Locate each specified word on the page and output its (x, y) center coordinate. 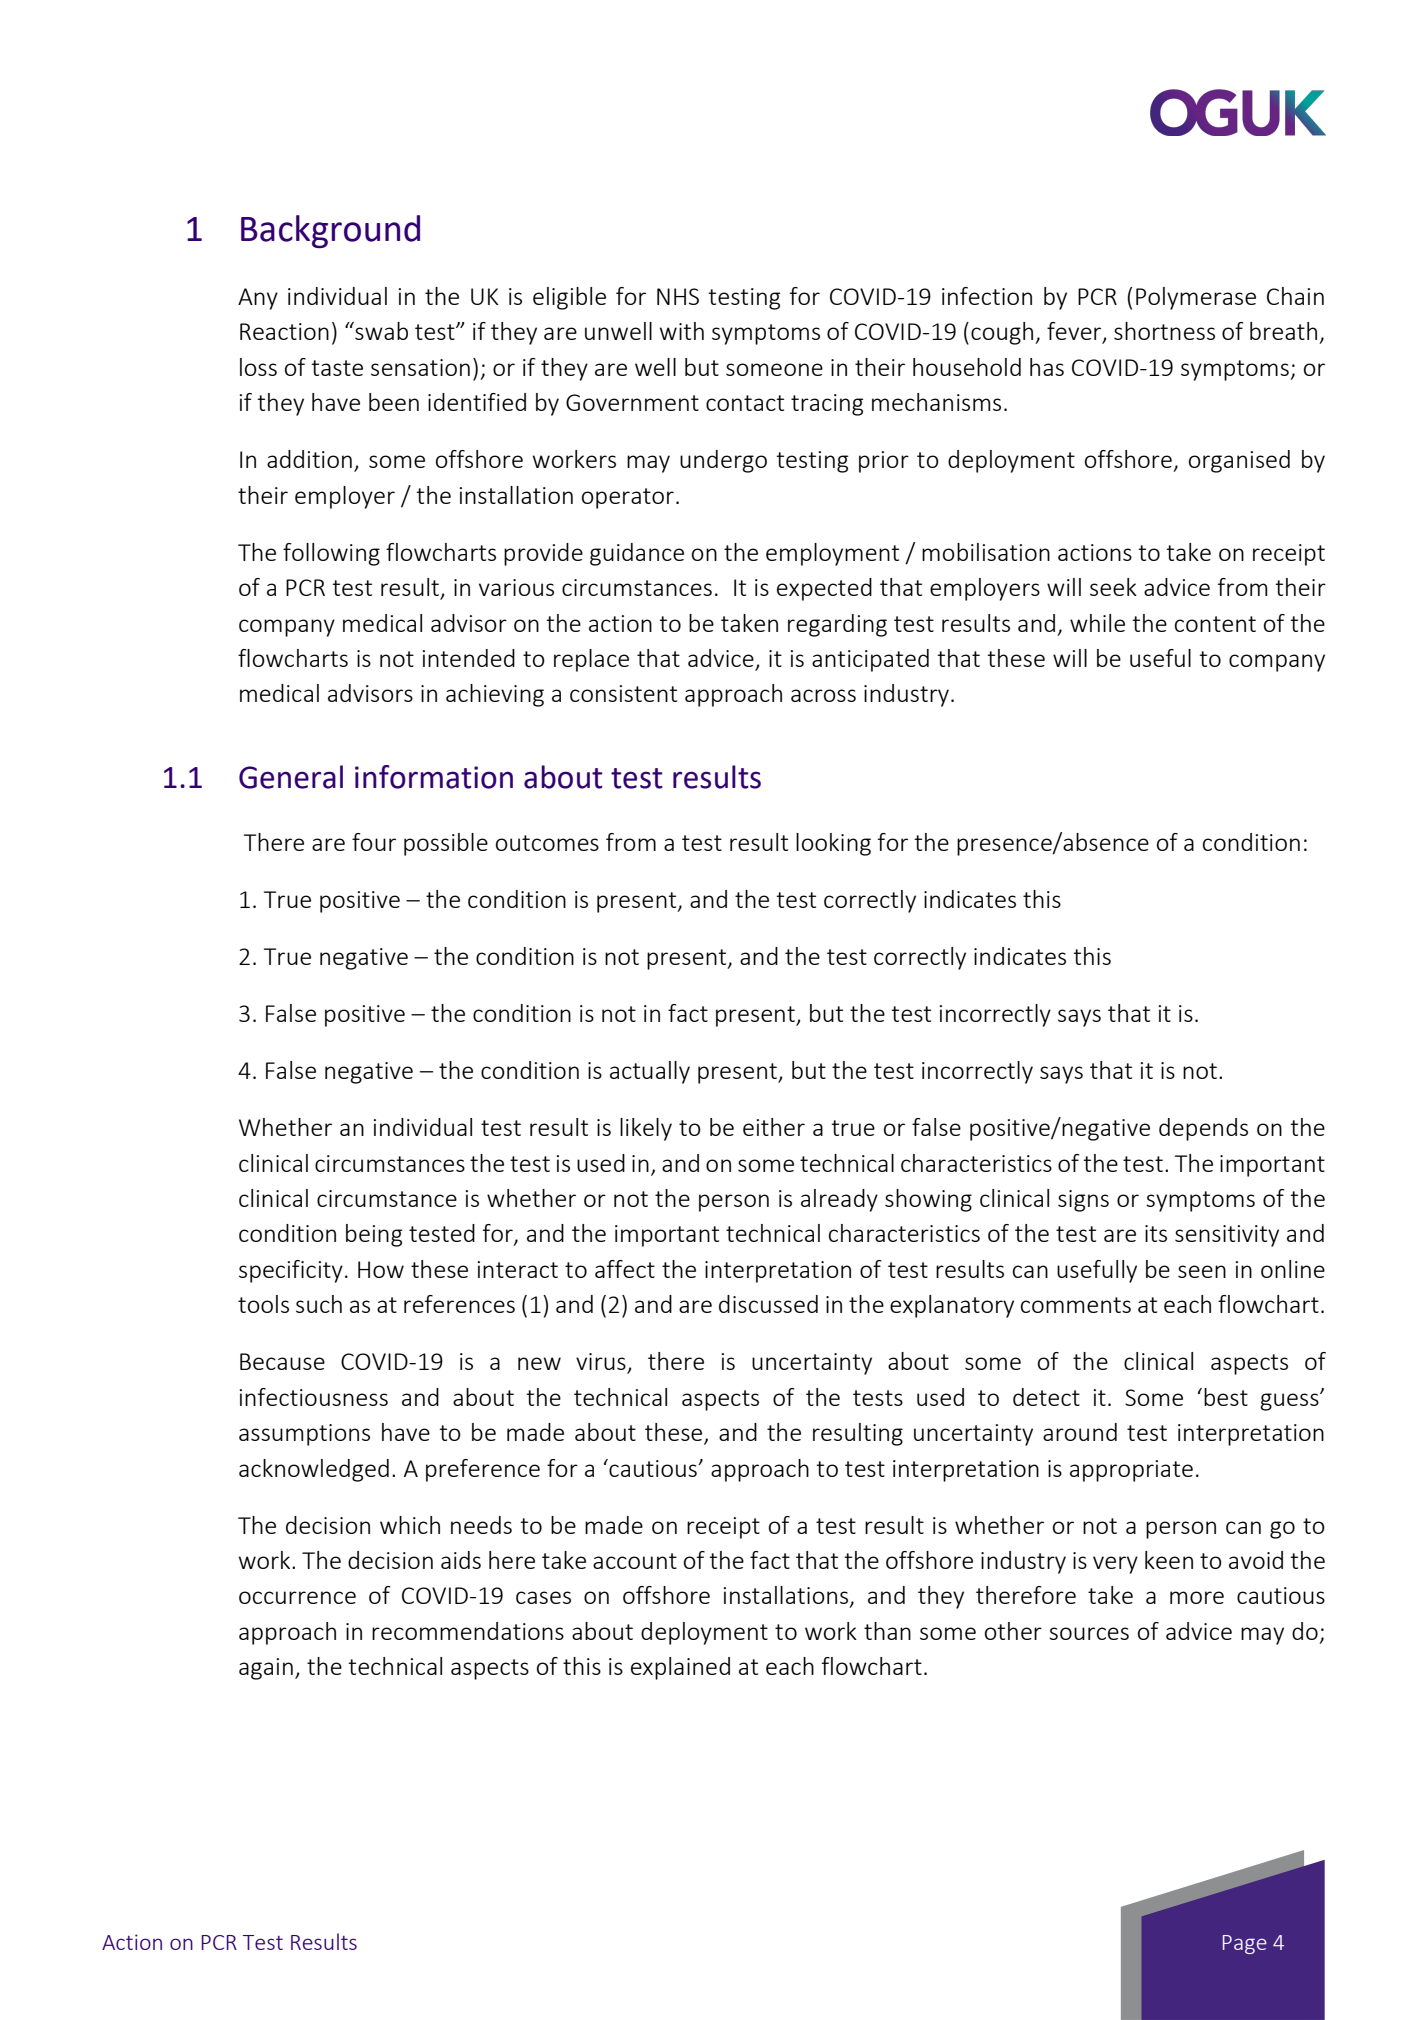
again (266, 1669)
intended (469, 658)
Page (1245, 1944)
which (410, 1525)
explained (680, 1668)
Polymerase (1196, 298)
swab (380, 331)
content (1215, 624)
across (823, 695)
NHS (678, 296)
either (774, 1127)
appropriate (1131, 1471)
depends (1203, 1129)
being (374, 1235)
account (635, 1561)
